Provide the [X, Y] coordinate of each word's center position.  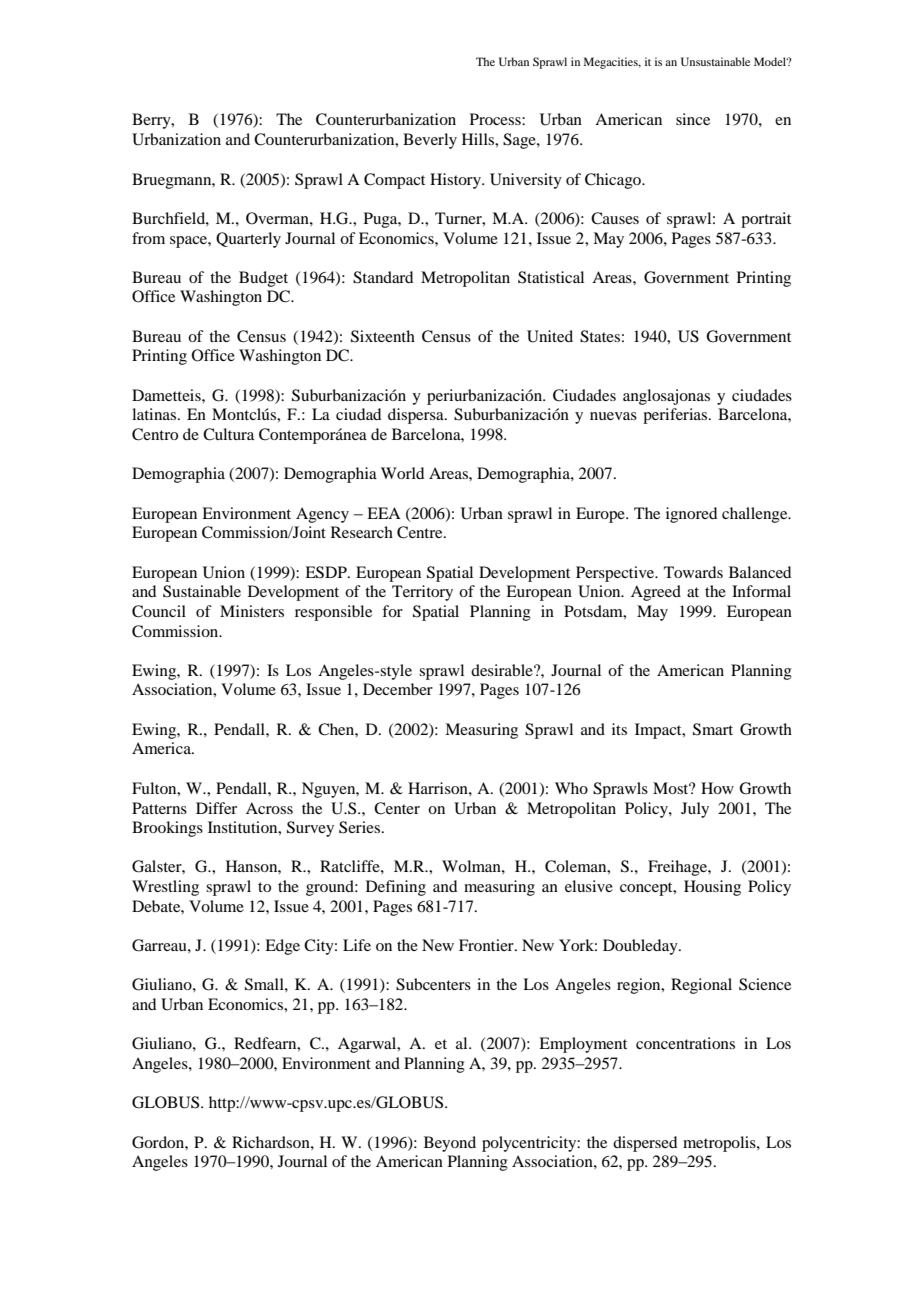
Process [496, 119]
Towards [693, 572]
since [693, 119]
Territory [422, 593]
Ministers [252, 611]
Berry [152, 121]
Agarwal [368, 1045]
